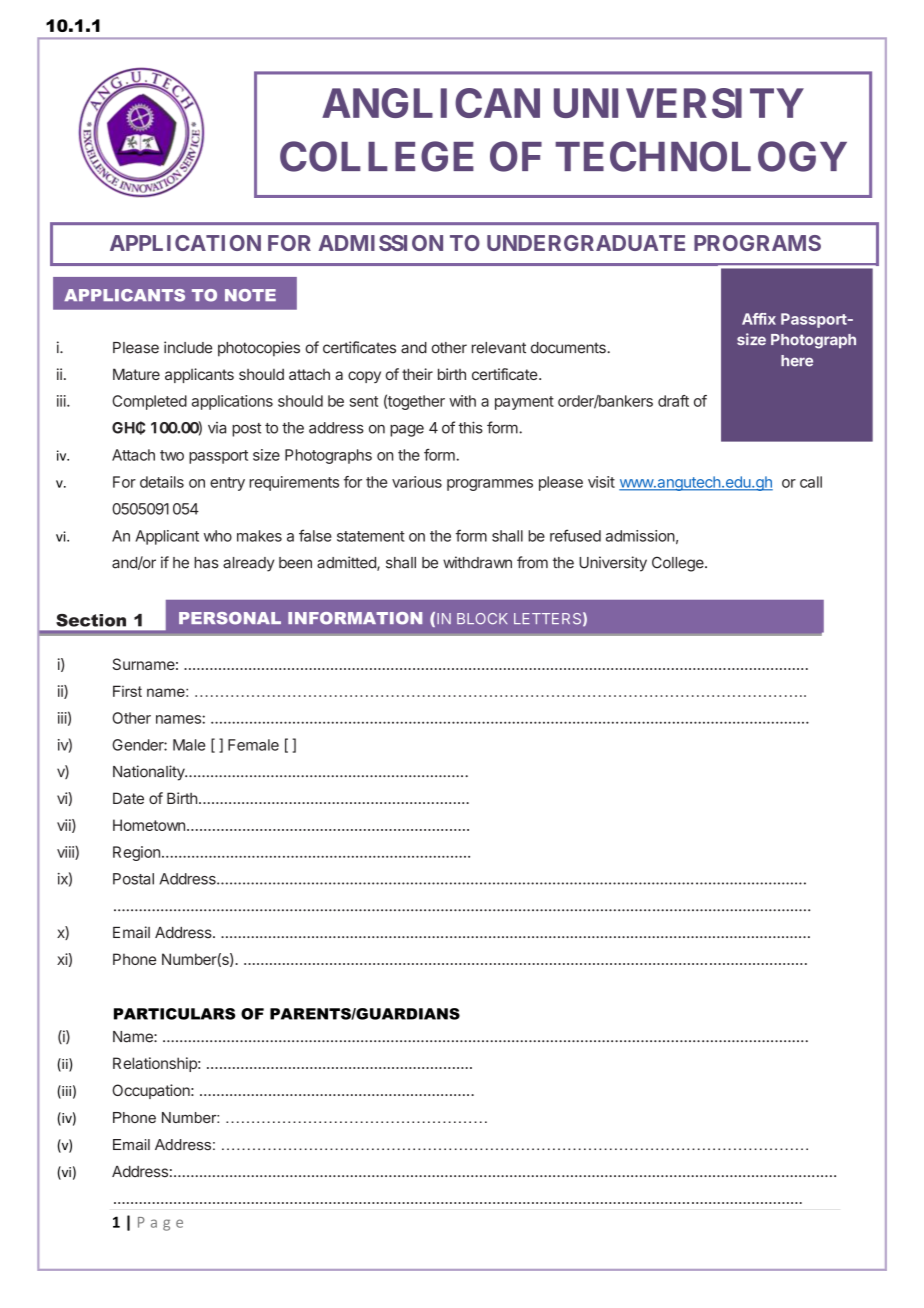 This image has height=1308, width=924. Describe the element at coordinates (431, 103) in the image. I see `ANGLICAN` at that location.
